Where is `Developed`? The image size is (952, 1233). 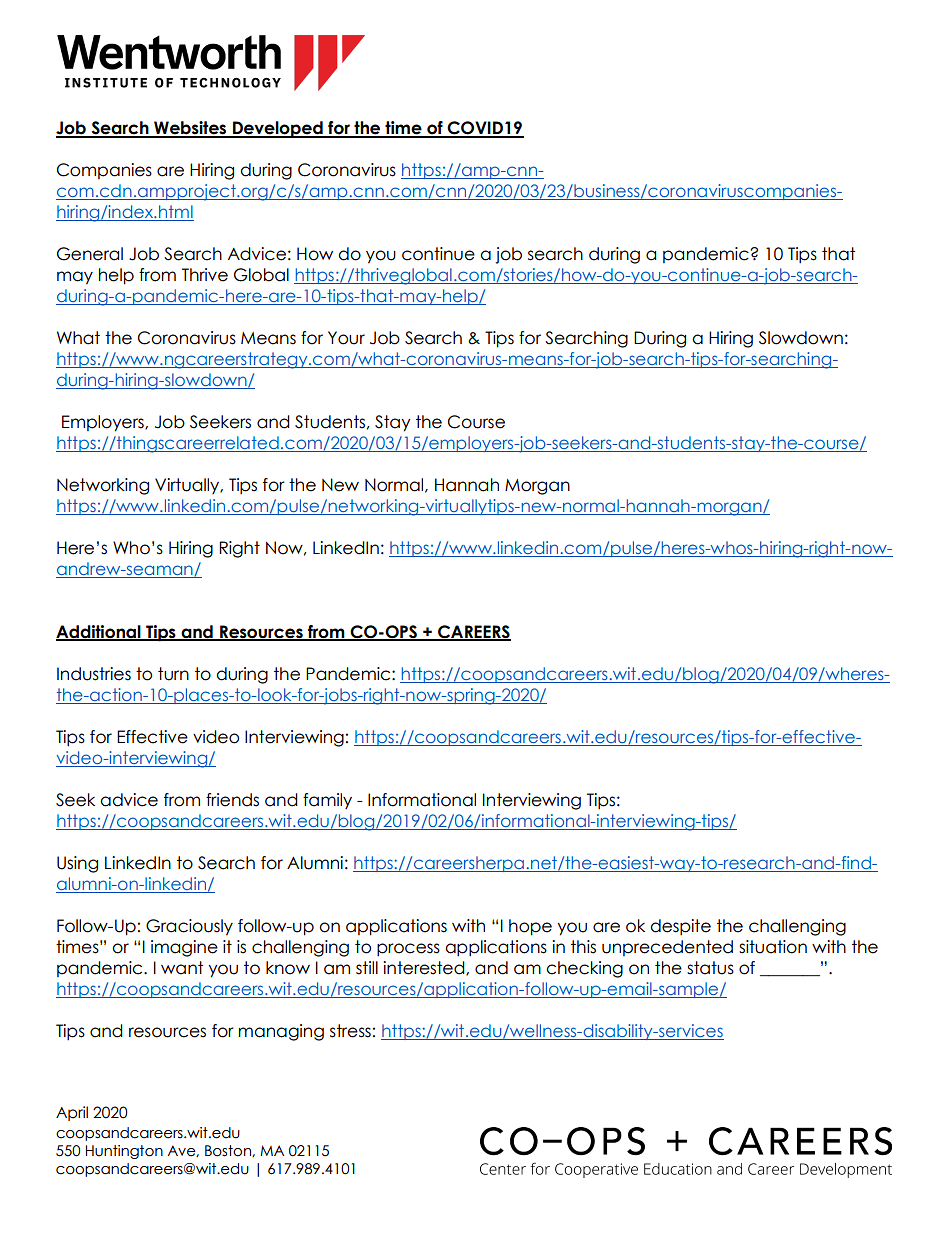
Developed is located at coordinates (278, 129).
